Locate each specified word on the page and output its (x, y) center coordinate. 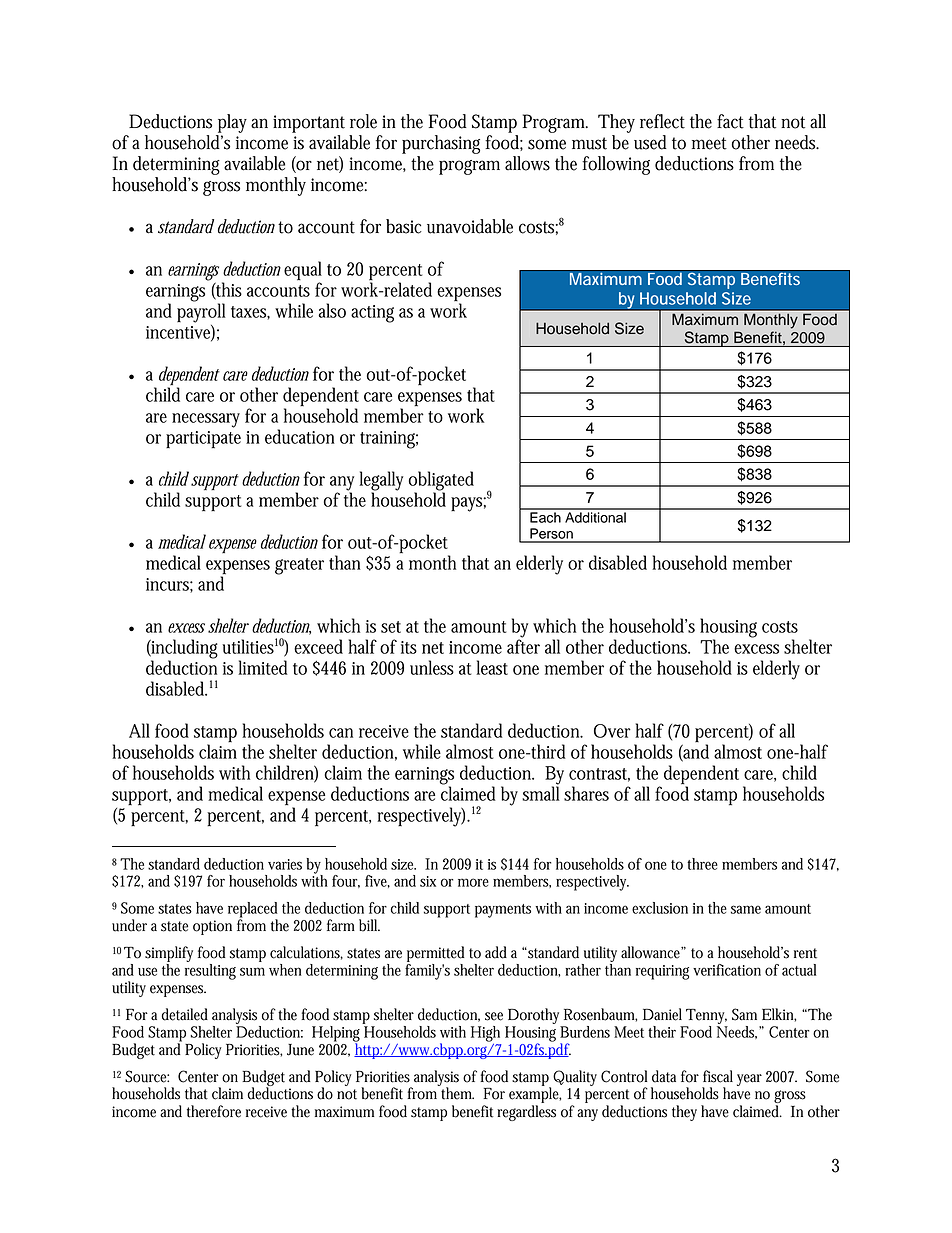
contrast (599, 775)
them (457, 1092)
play (232, 123)
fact (730, 121)
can (341, 733)
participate (203, 440)
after (523, 645)
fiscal (718, 1076)
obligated (441, 482)
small (541, 792)
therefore (214, 1111)
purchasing (441, 144)
